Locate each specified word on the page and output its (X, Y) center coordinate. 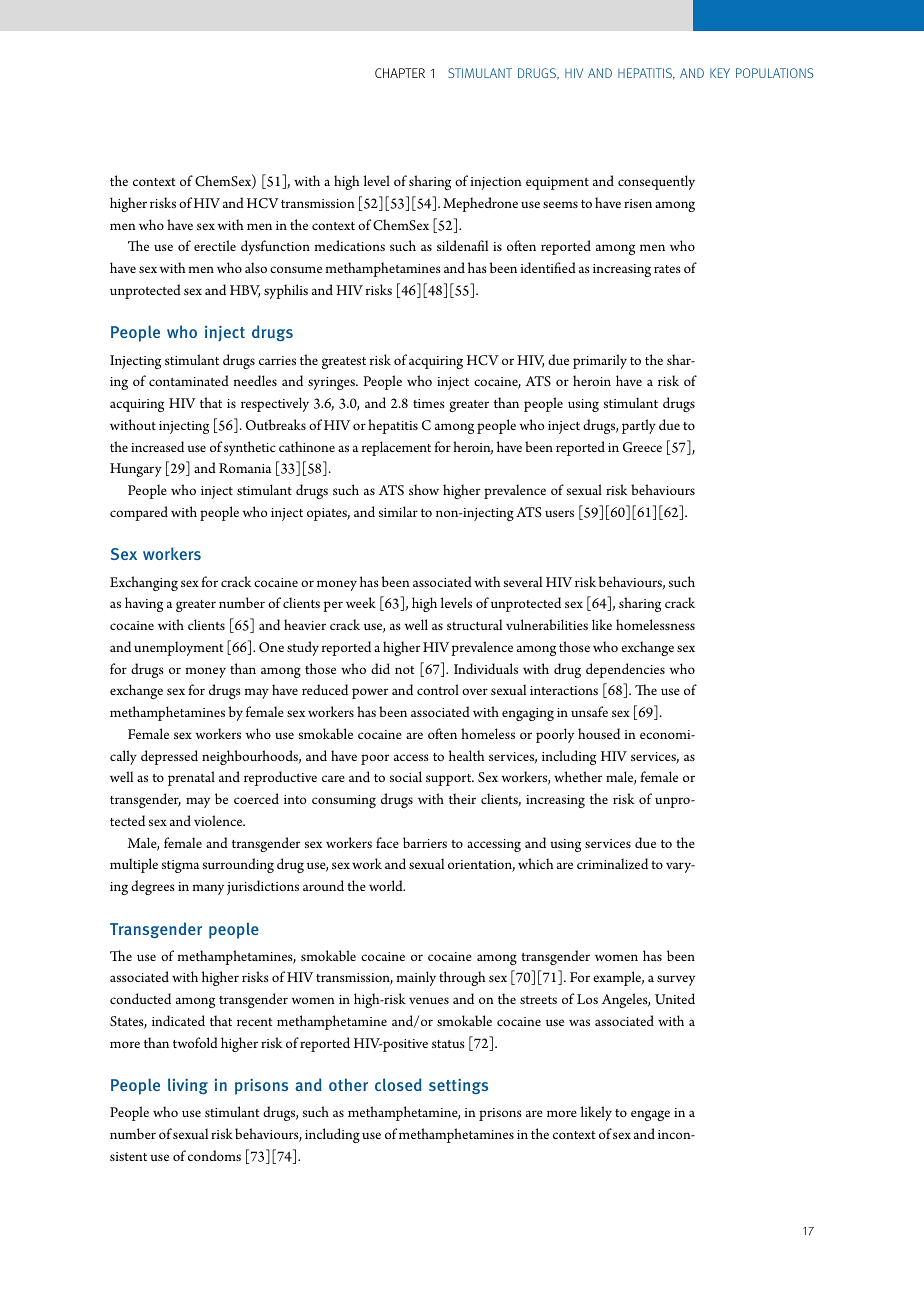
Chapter (400, 73)
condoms (214, 1155)
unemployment (178, 648)
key (720, 73)
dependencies (625, 670)
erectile (215, 245)
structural (474, 624)
